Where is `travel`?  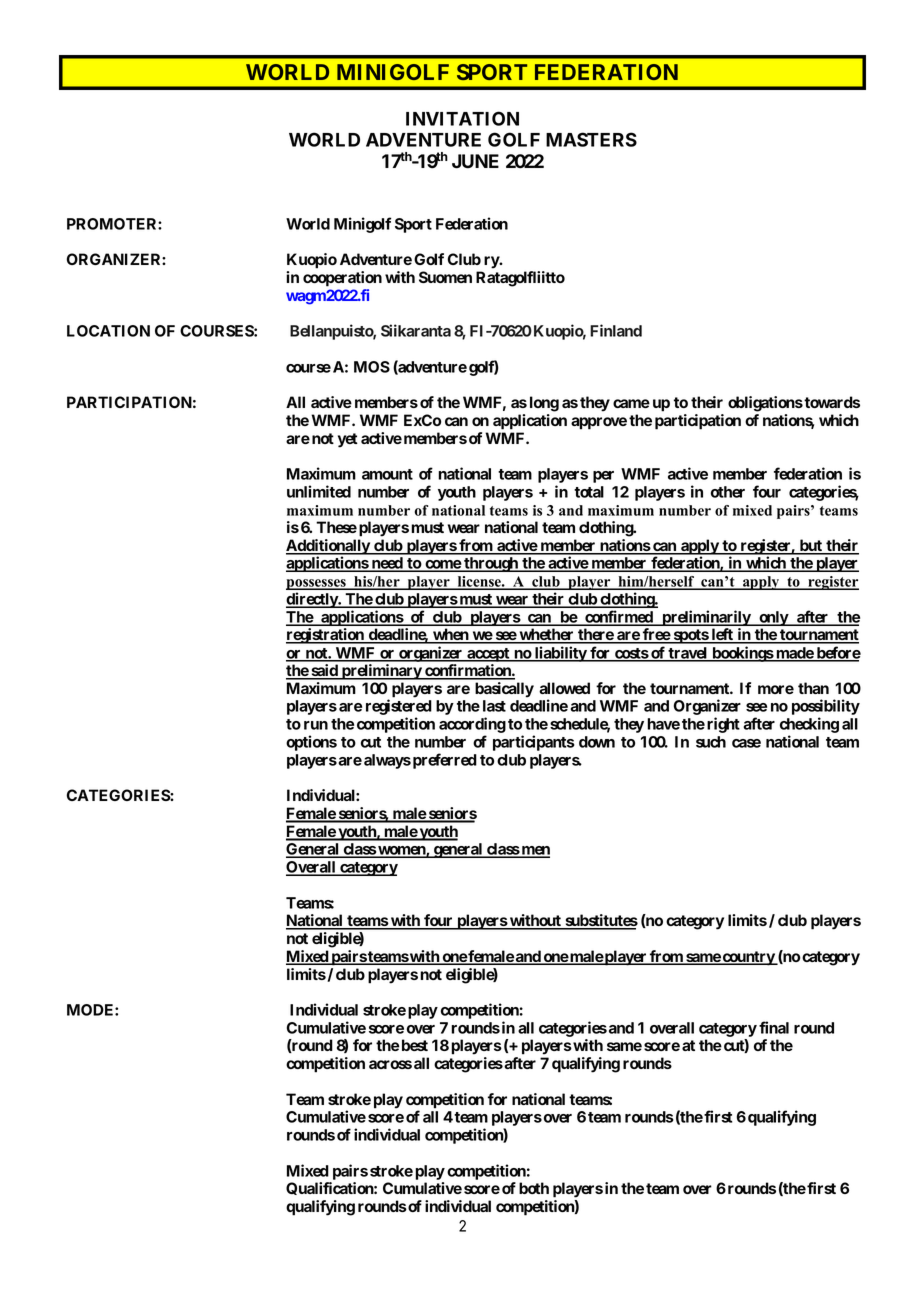
travel is located at coordinates (687, 654).
